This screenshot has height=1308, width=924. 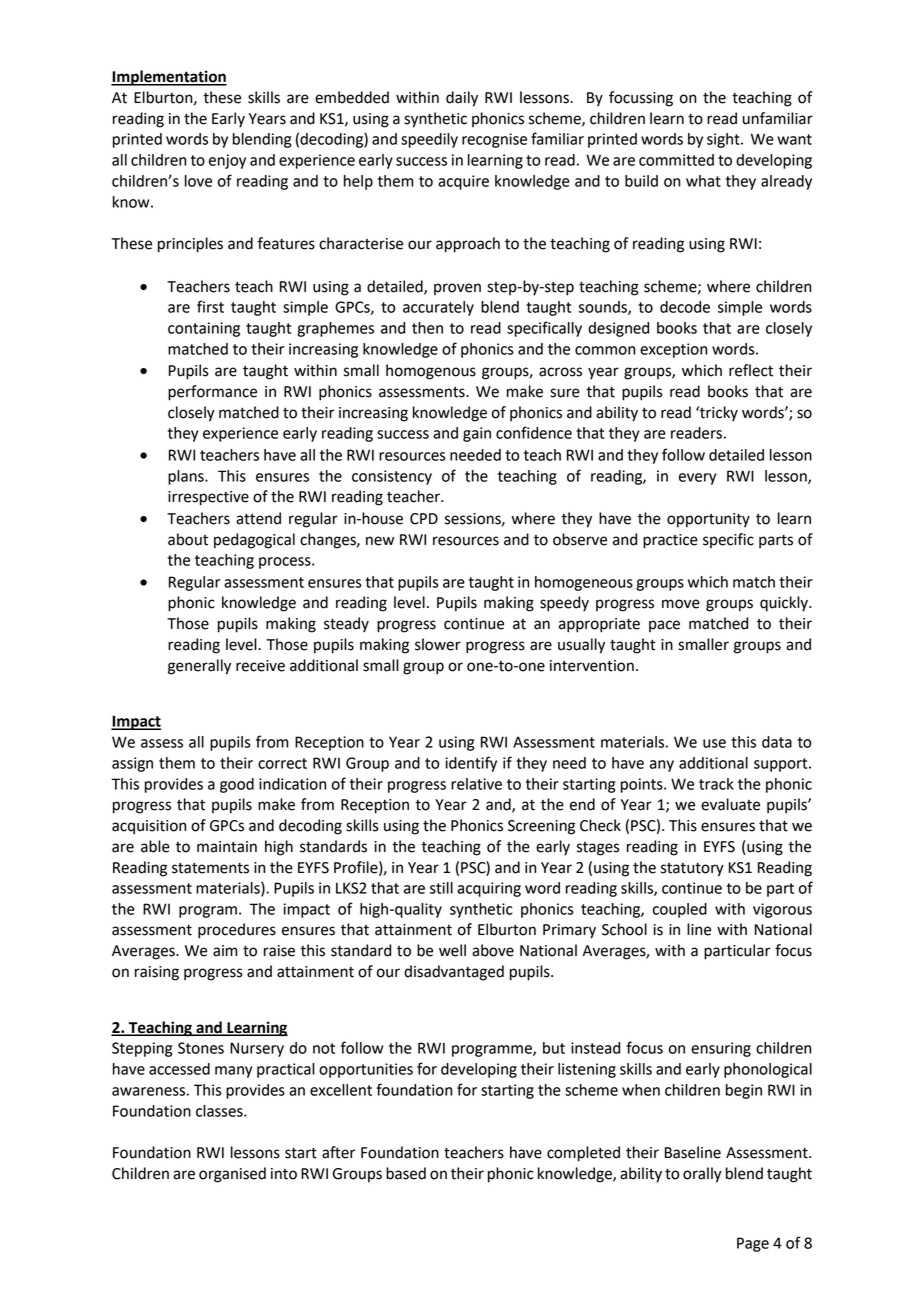 I want to click on pace, so click(x=664, y=626).
